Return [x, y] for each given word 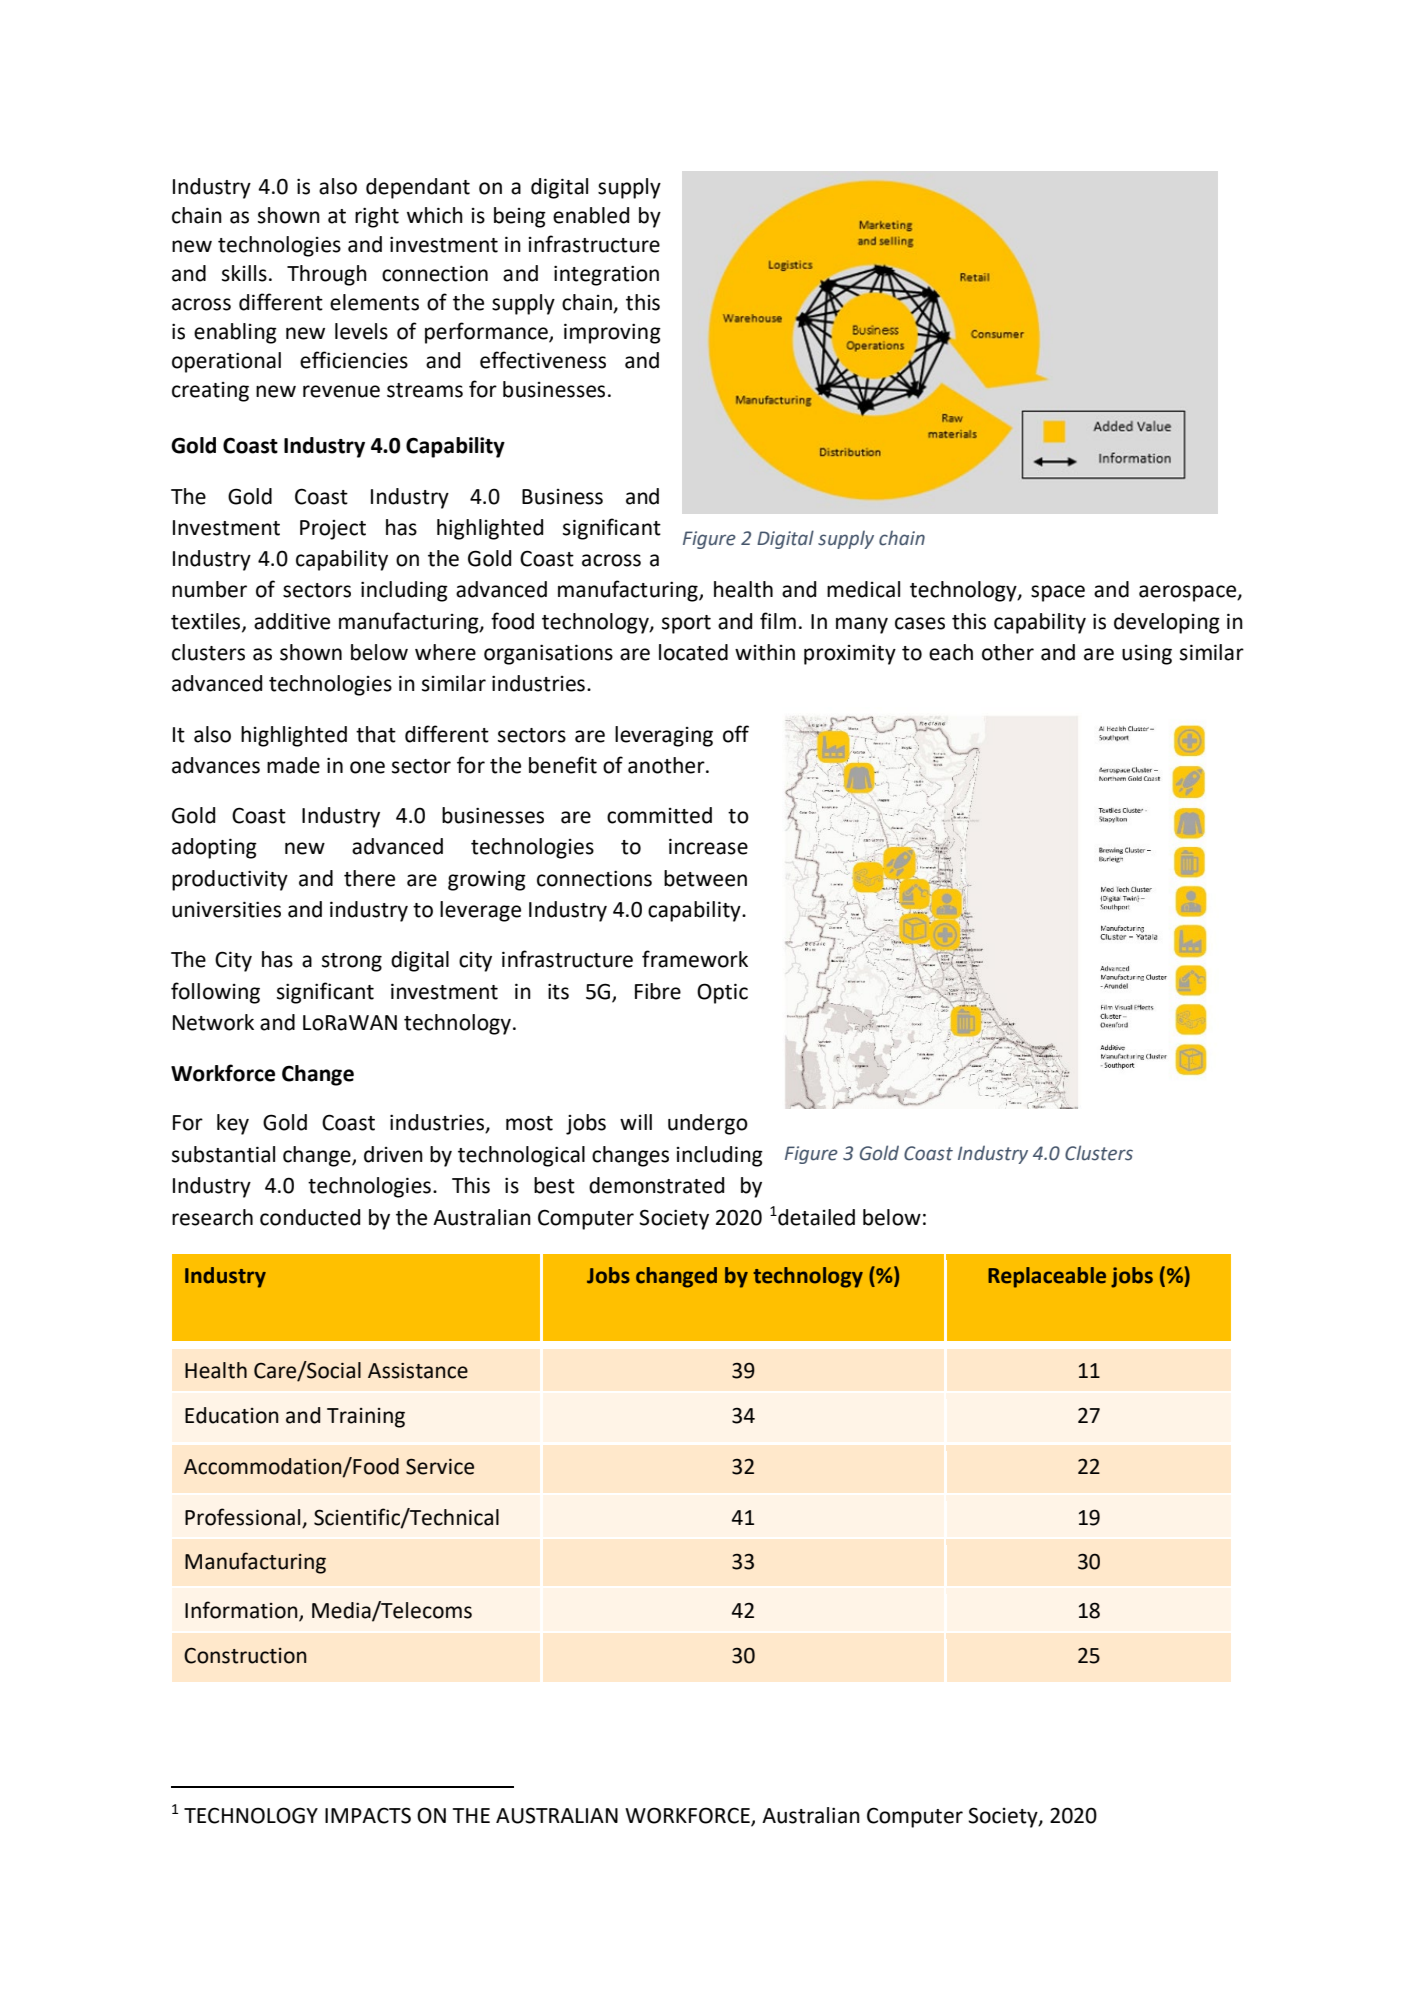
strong [352, 962]
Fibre [658, 991]
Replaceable [1047, 1277]
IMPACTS [368, 1815]
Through [327, 275]
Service [440, 1466]
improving [612, 333]
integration [606, 275]
